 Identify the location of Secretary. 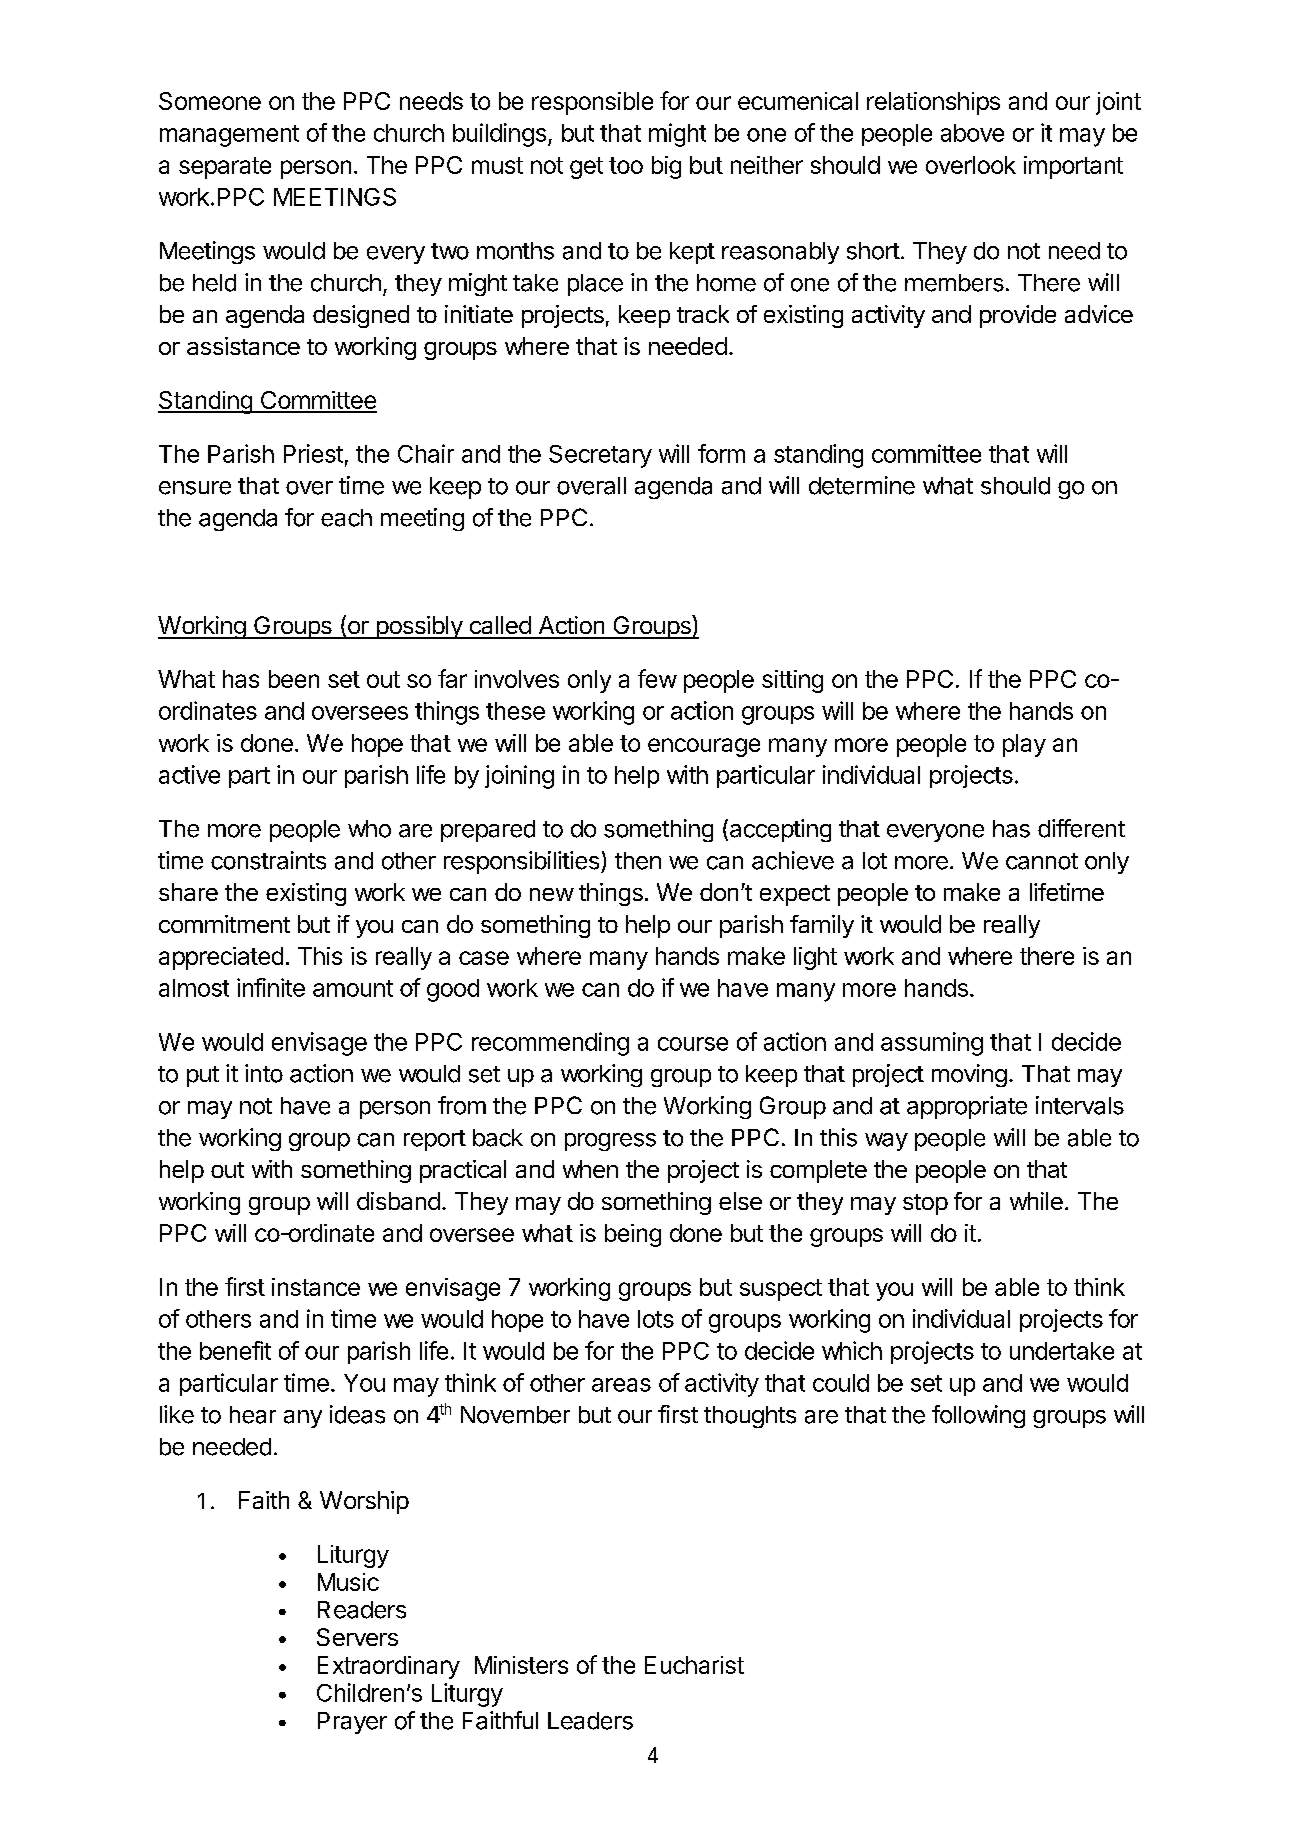
(600, 456).
